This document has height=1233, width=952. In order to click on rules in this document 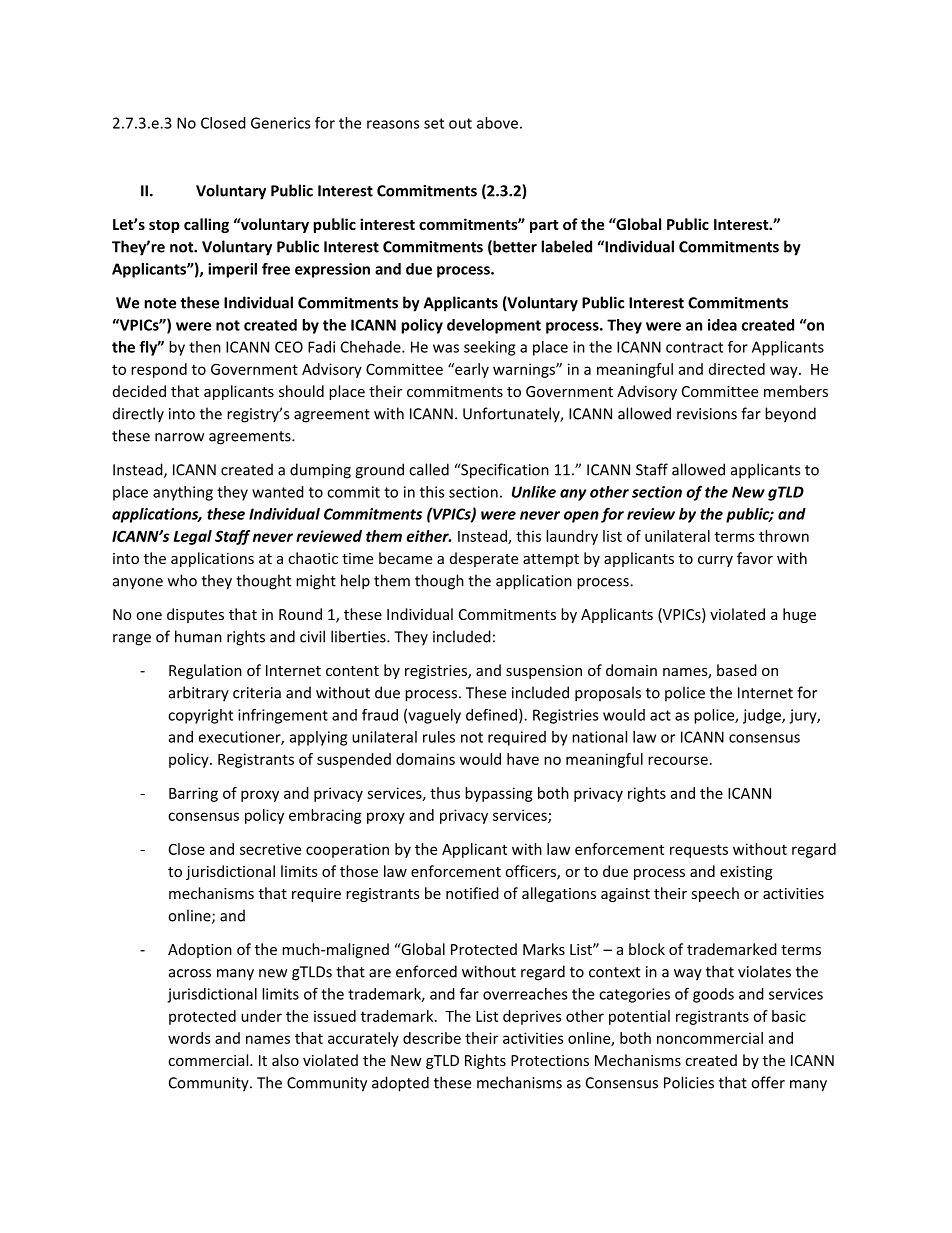, I will do `click(439, 737)`.
